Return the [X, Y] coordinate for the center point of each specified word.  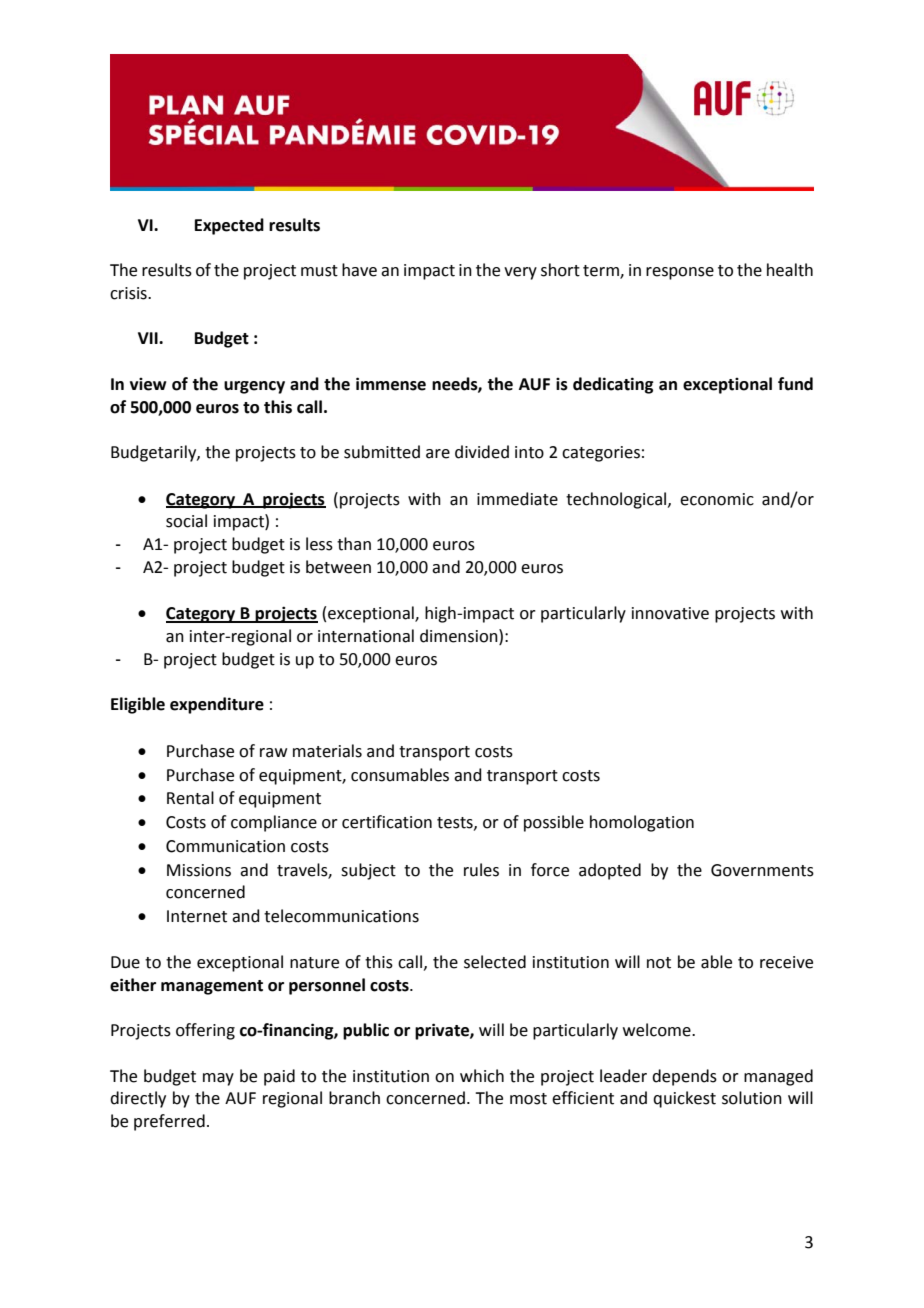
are [438, 454]
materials [327, 751]
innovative [670, 613]
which [482, 1076]
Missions [199, 870]
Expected [229, 226]
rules [481, 870]
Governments [762, 870]
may [218, 1079]
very [520, 273]
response [680, 273]
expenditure [217, 705]
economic [717, 499]
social [186, 521]
